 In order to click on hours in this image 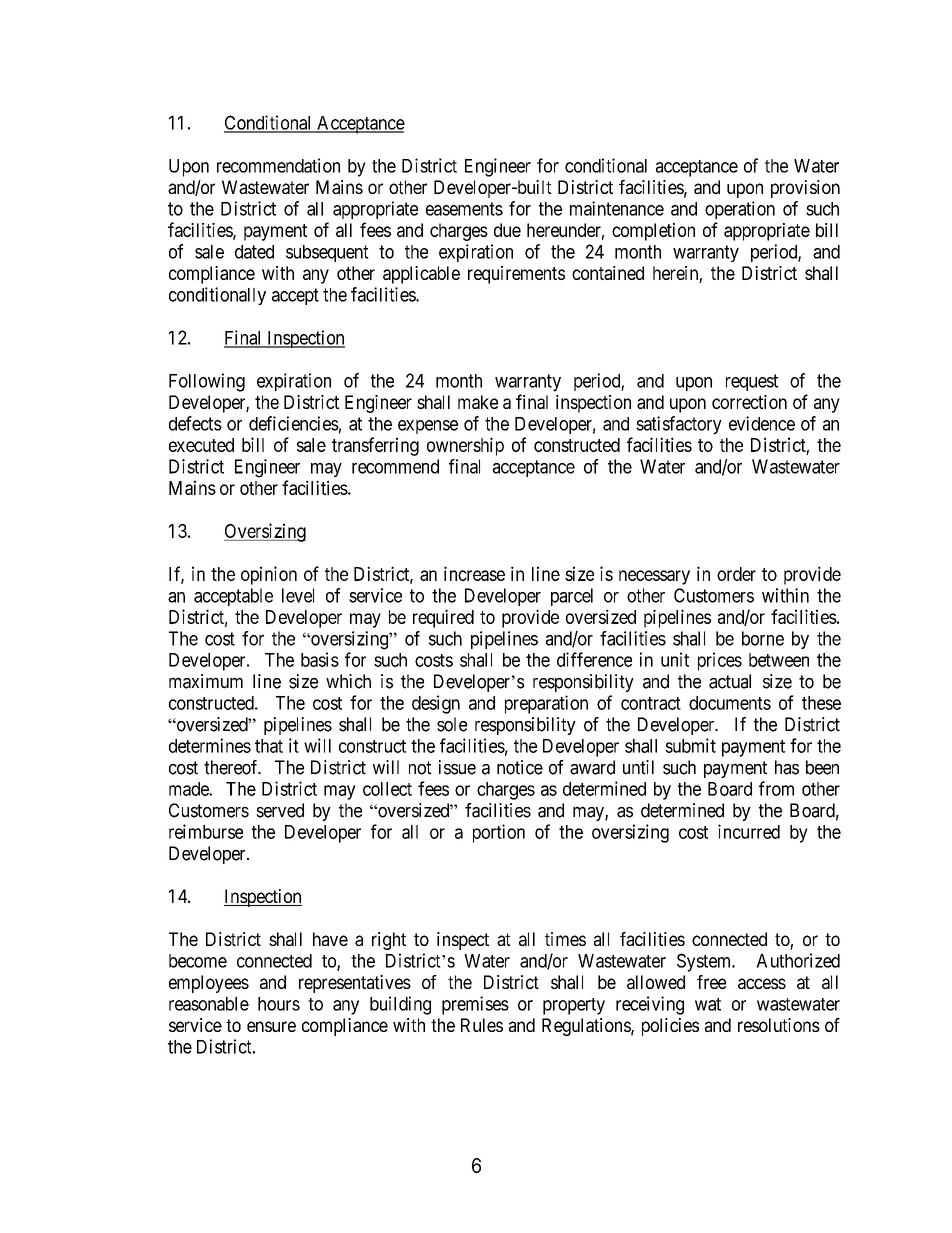, I will do `click(279, 1004)`.
